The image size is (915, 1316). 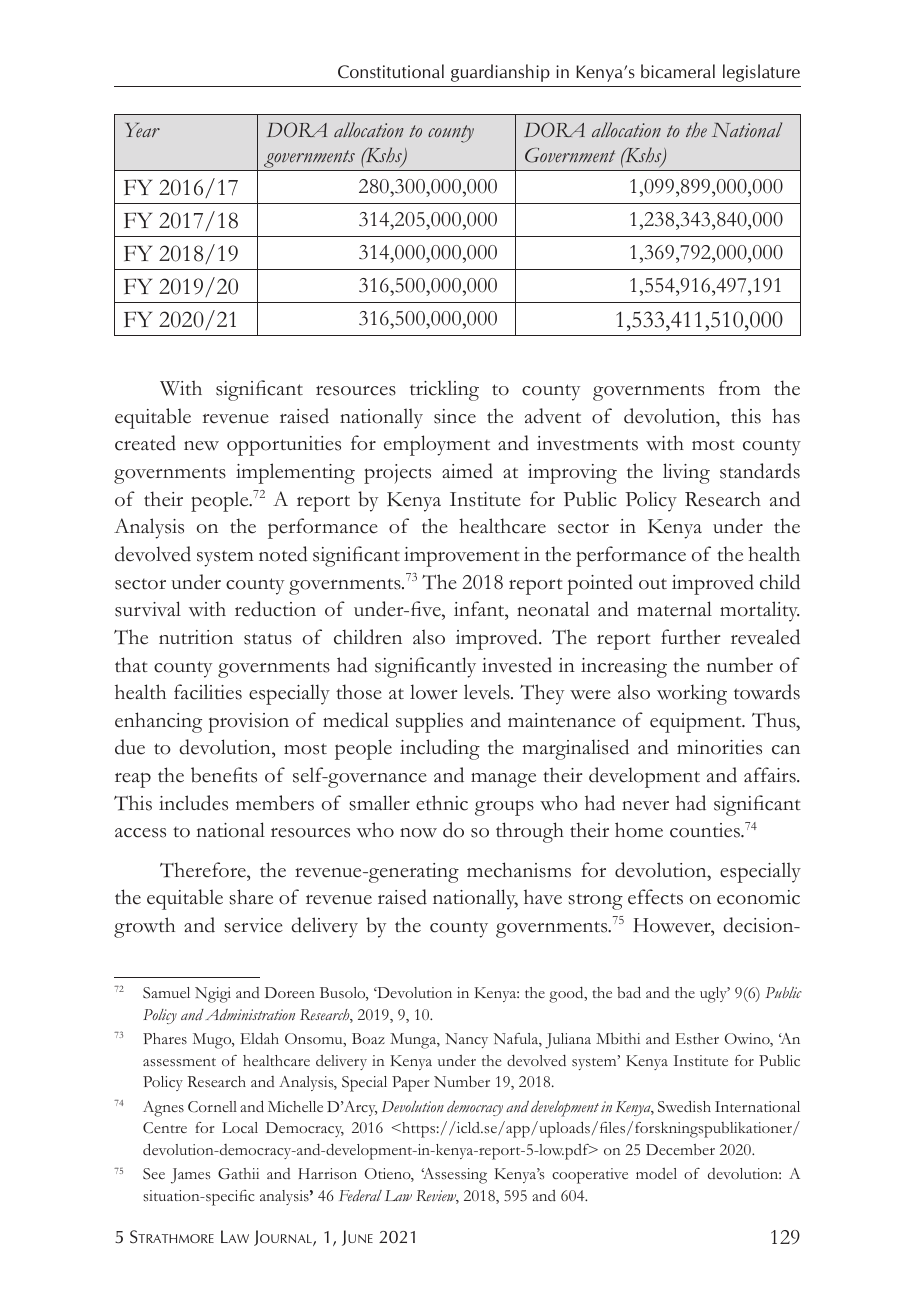 I want to click on Assessing, so click(x=454, y=1176).
